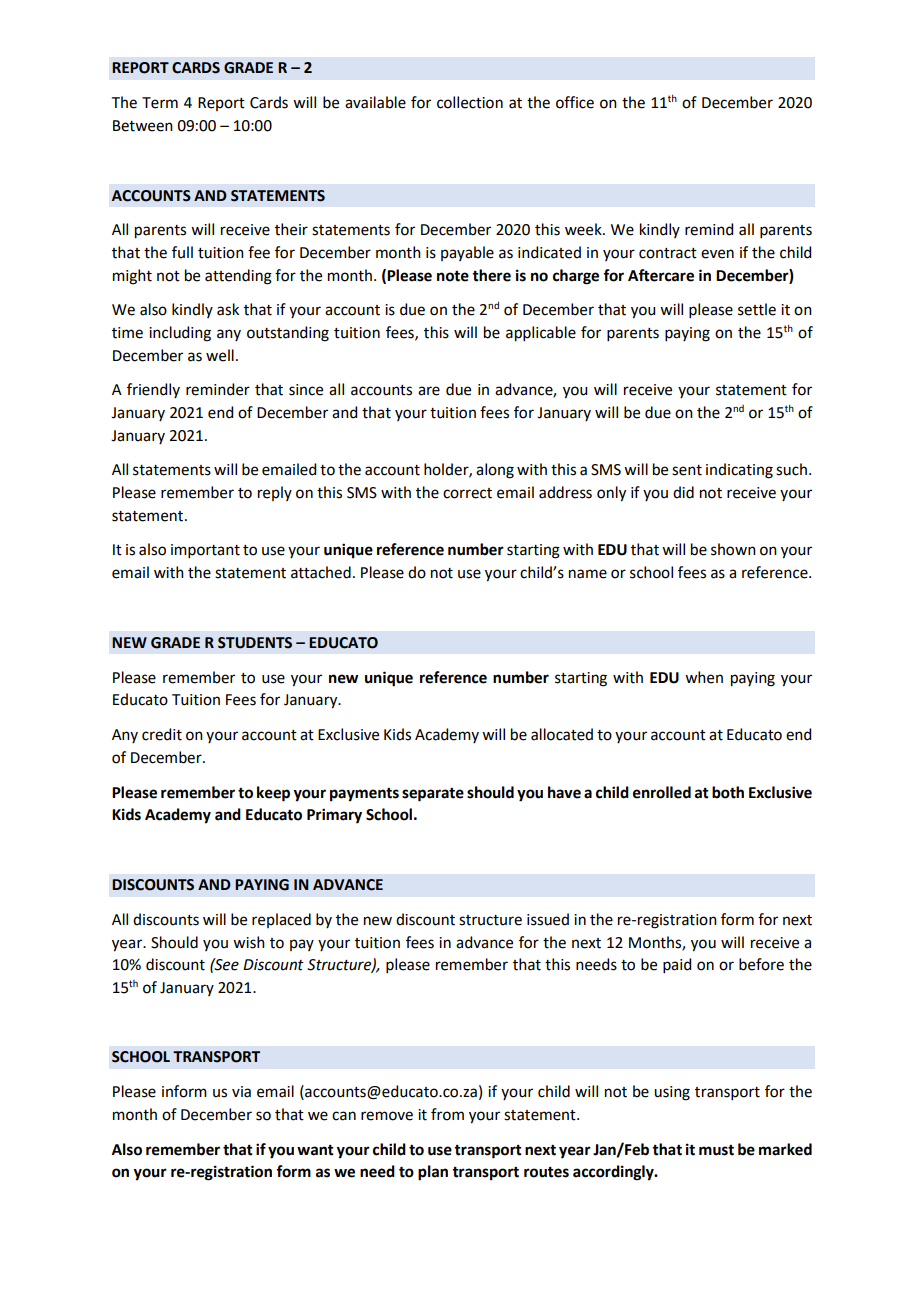 The image size is (924, 1308). What do you see at coordinates (716, 1150) in the screenshot?
I see `must` at bounding box center [716, 1150].
